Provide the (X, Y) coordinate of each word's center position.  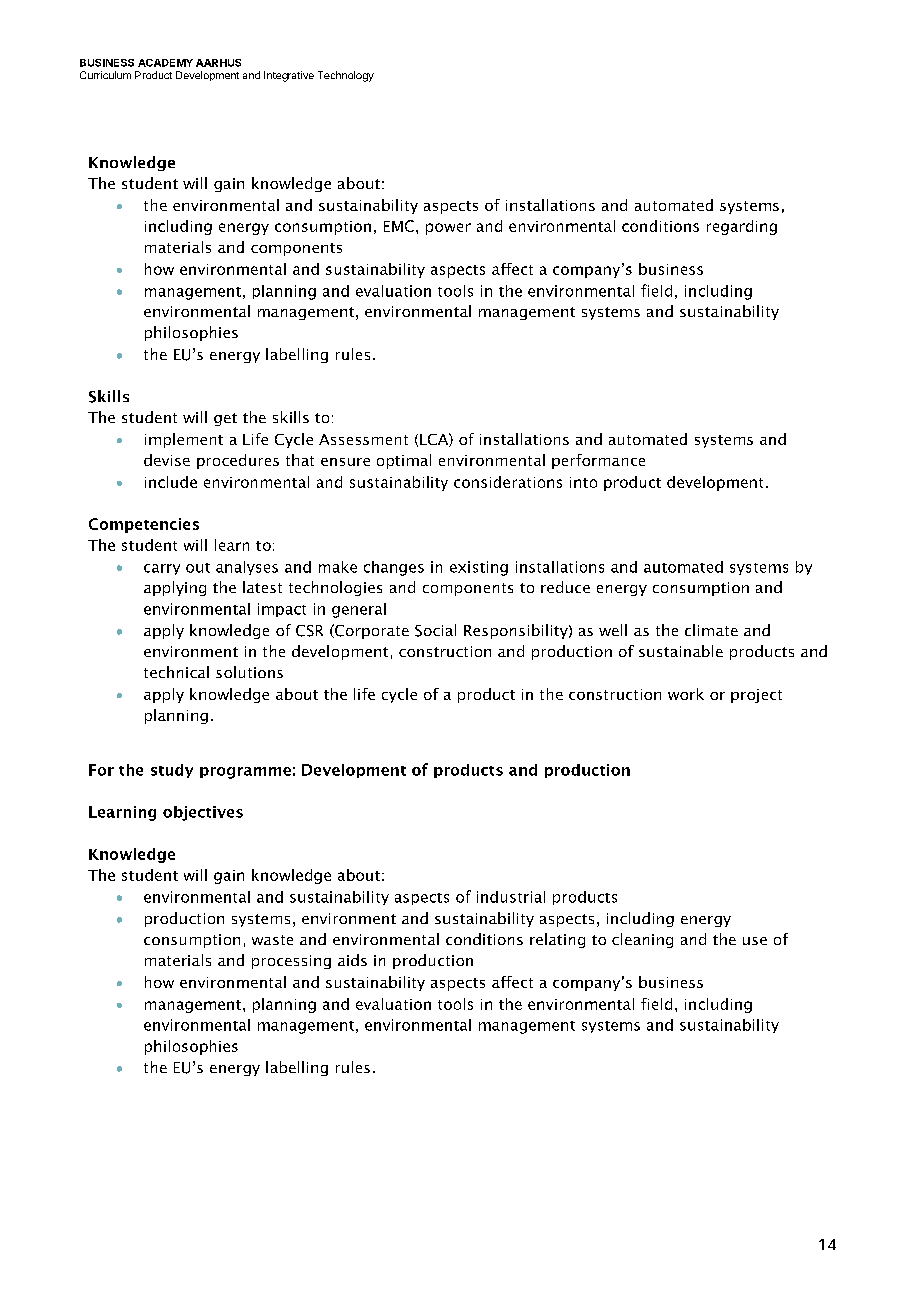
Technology (346, 76)
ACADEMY (165, 63)
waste (272, 940)
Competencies (144, 525)
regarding (742, 227)
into (583, 482)
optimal (404, 461)
